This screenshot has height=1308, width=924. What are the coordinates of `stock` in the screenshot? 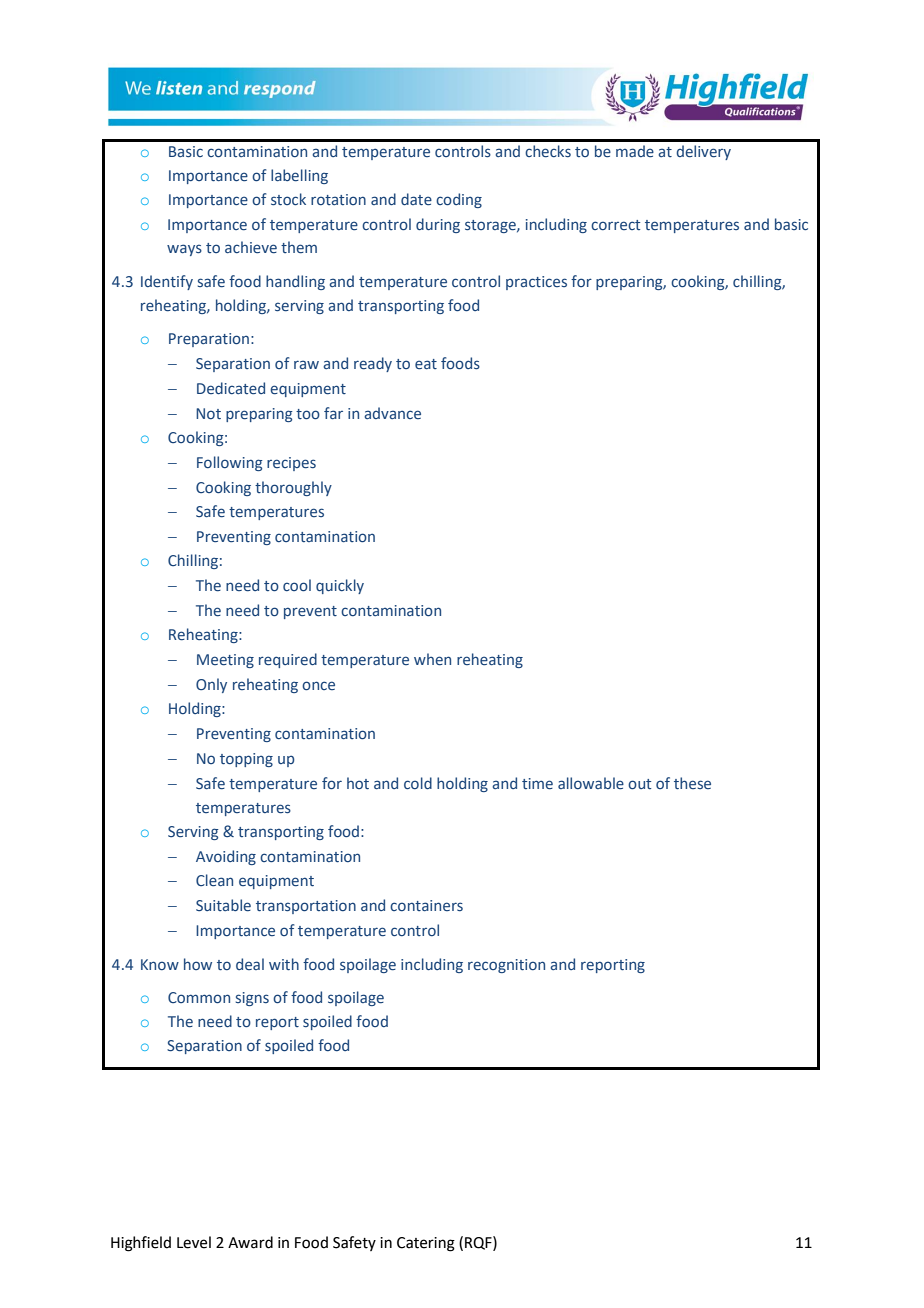 It's located at (288, 199).
